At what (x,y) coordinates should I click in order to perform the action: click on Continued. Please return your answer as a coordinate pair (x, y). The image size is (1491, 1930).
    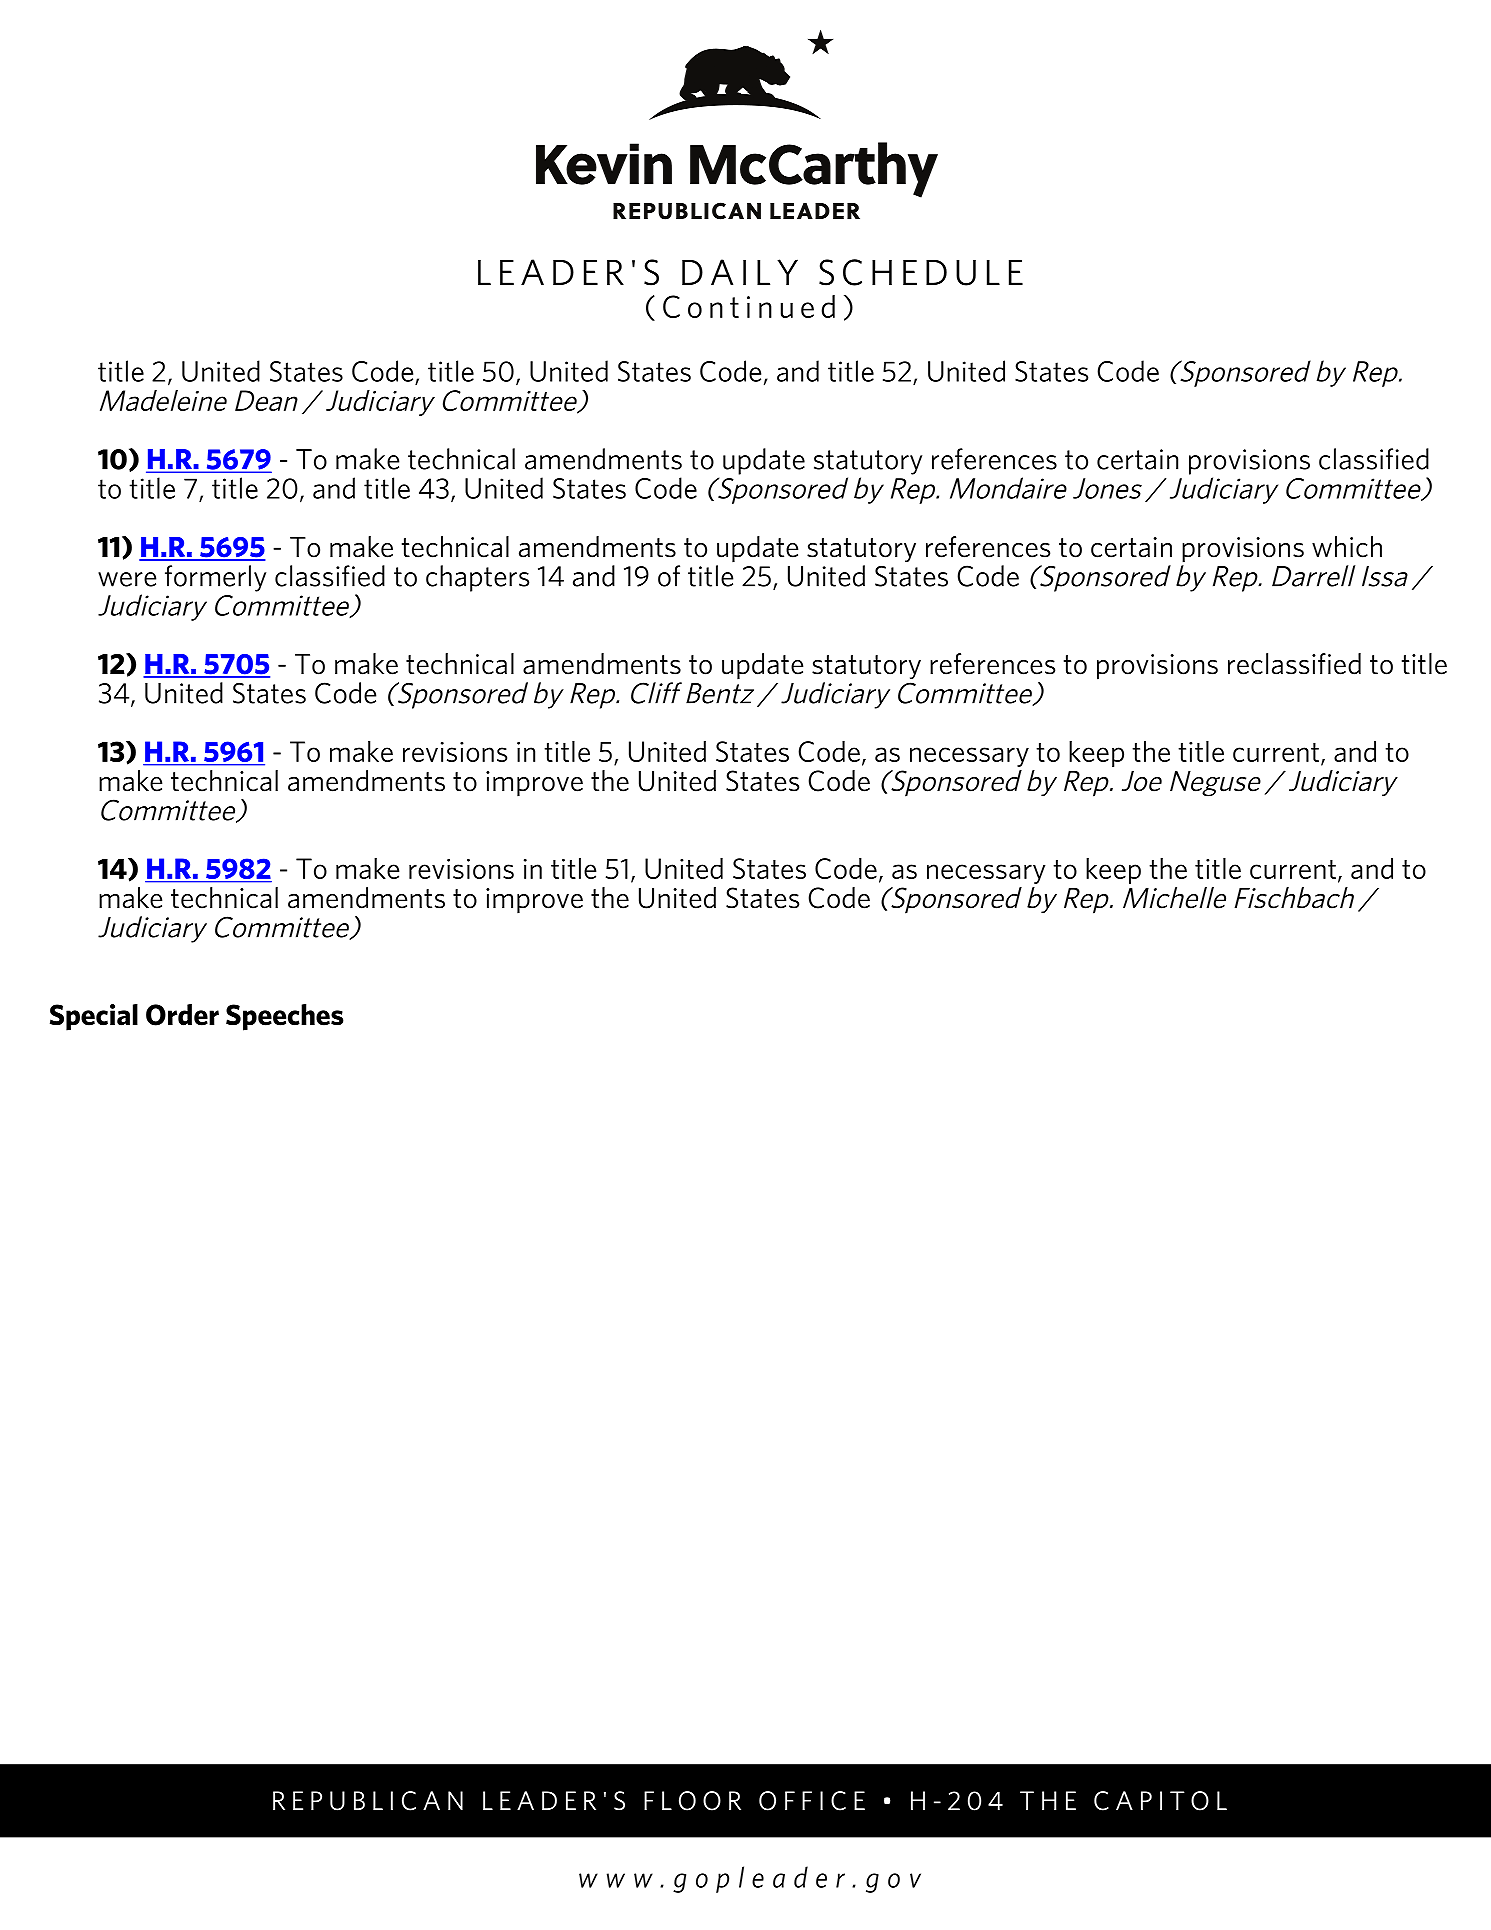
    Looking at the image, I should click on (749, 306).
